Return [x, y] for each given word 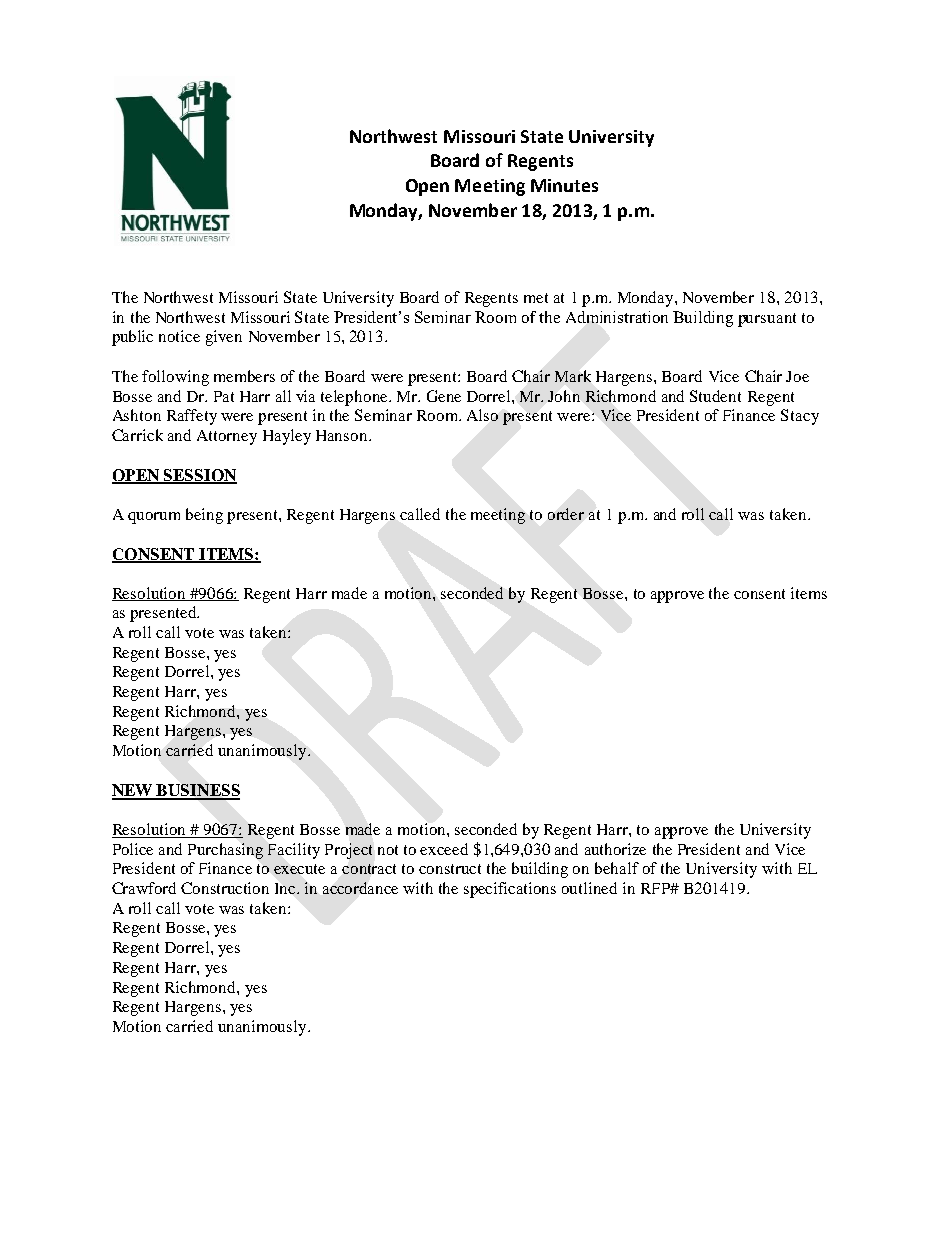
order [566, 514]
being [204, 516]
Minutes [564, 185]
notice [179, 336]
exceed [444, 849]
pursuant [767, 320]
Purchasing [225, 851]
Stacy [800, 417]
